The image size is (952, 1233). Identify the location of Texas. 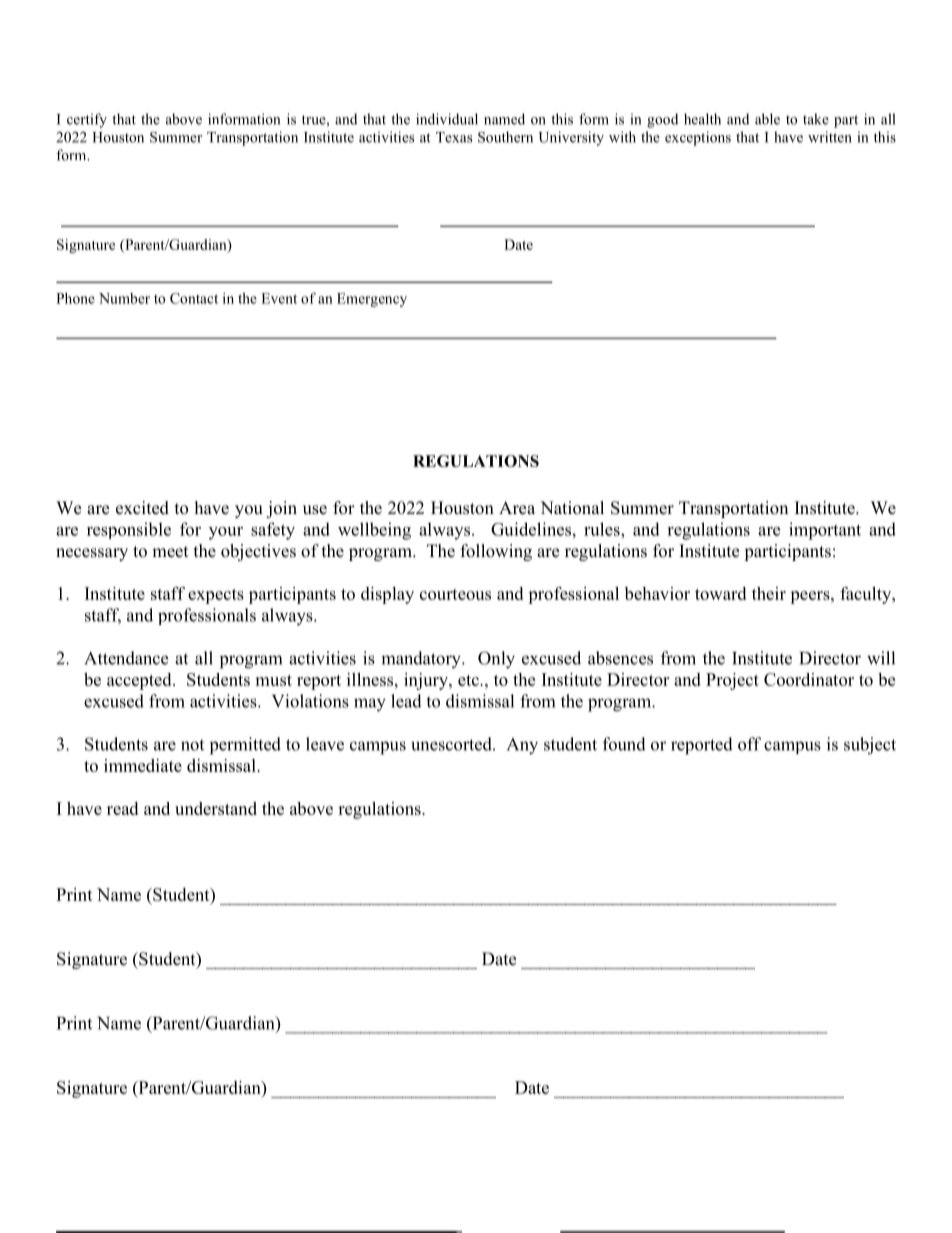
(454, 137).
